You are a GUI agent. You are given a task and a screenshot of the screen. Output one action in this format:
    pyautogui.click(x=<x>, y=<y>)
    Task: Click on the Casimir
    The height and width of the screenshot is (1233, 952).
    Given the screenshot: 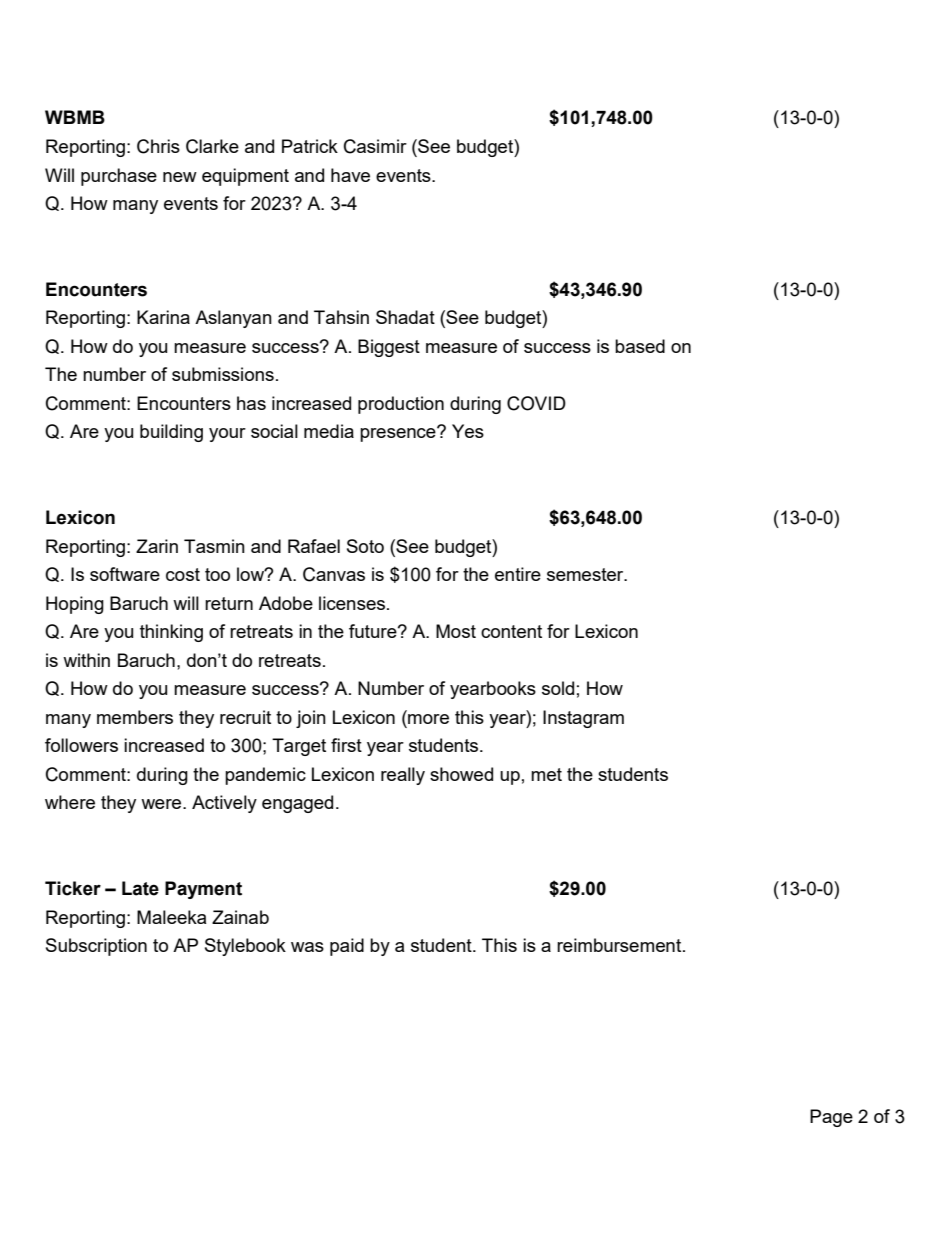 What is the action you would take?
    pyautogui.click(x=375, y=146)
